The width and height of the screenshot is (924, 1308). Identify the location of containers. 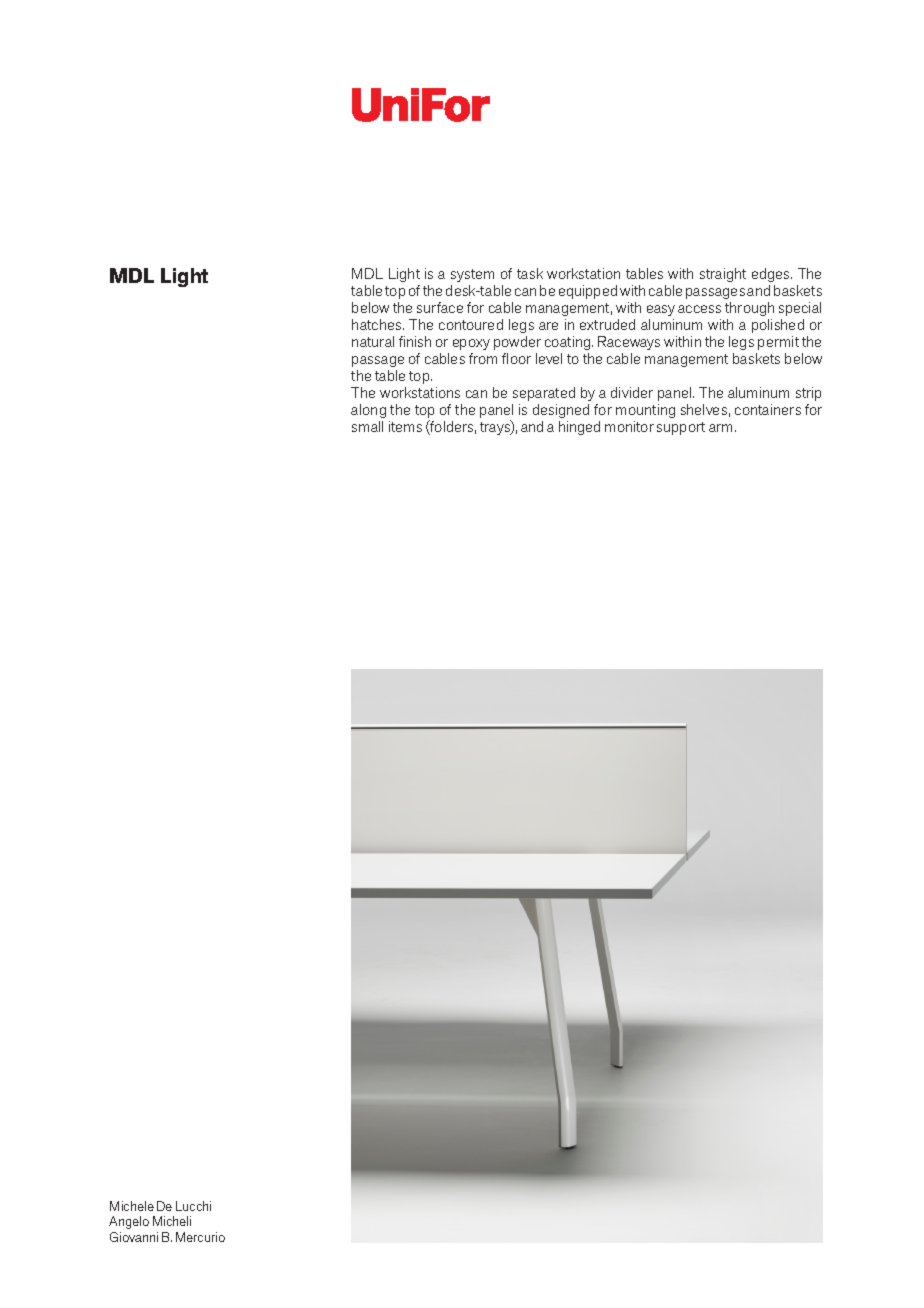
(768, 409).
